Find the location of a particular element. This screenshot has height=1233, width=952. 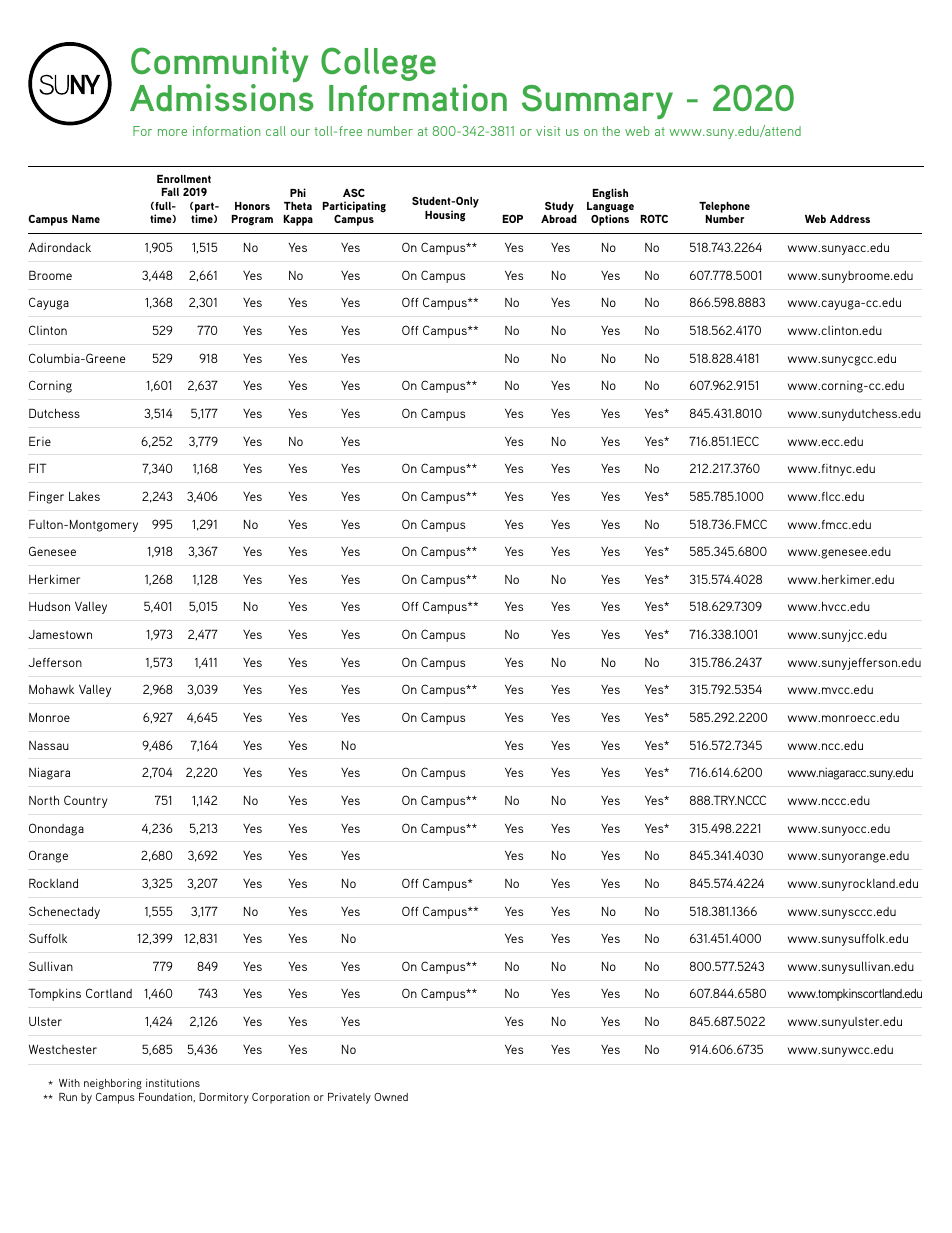

Owned is located at coordinates (391, 1097).
